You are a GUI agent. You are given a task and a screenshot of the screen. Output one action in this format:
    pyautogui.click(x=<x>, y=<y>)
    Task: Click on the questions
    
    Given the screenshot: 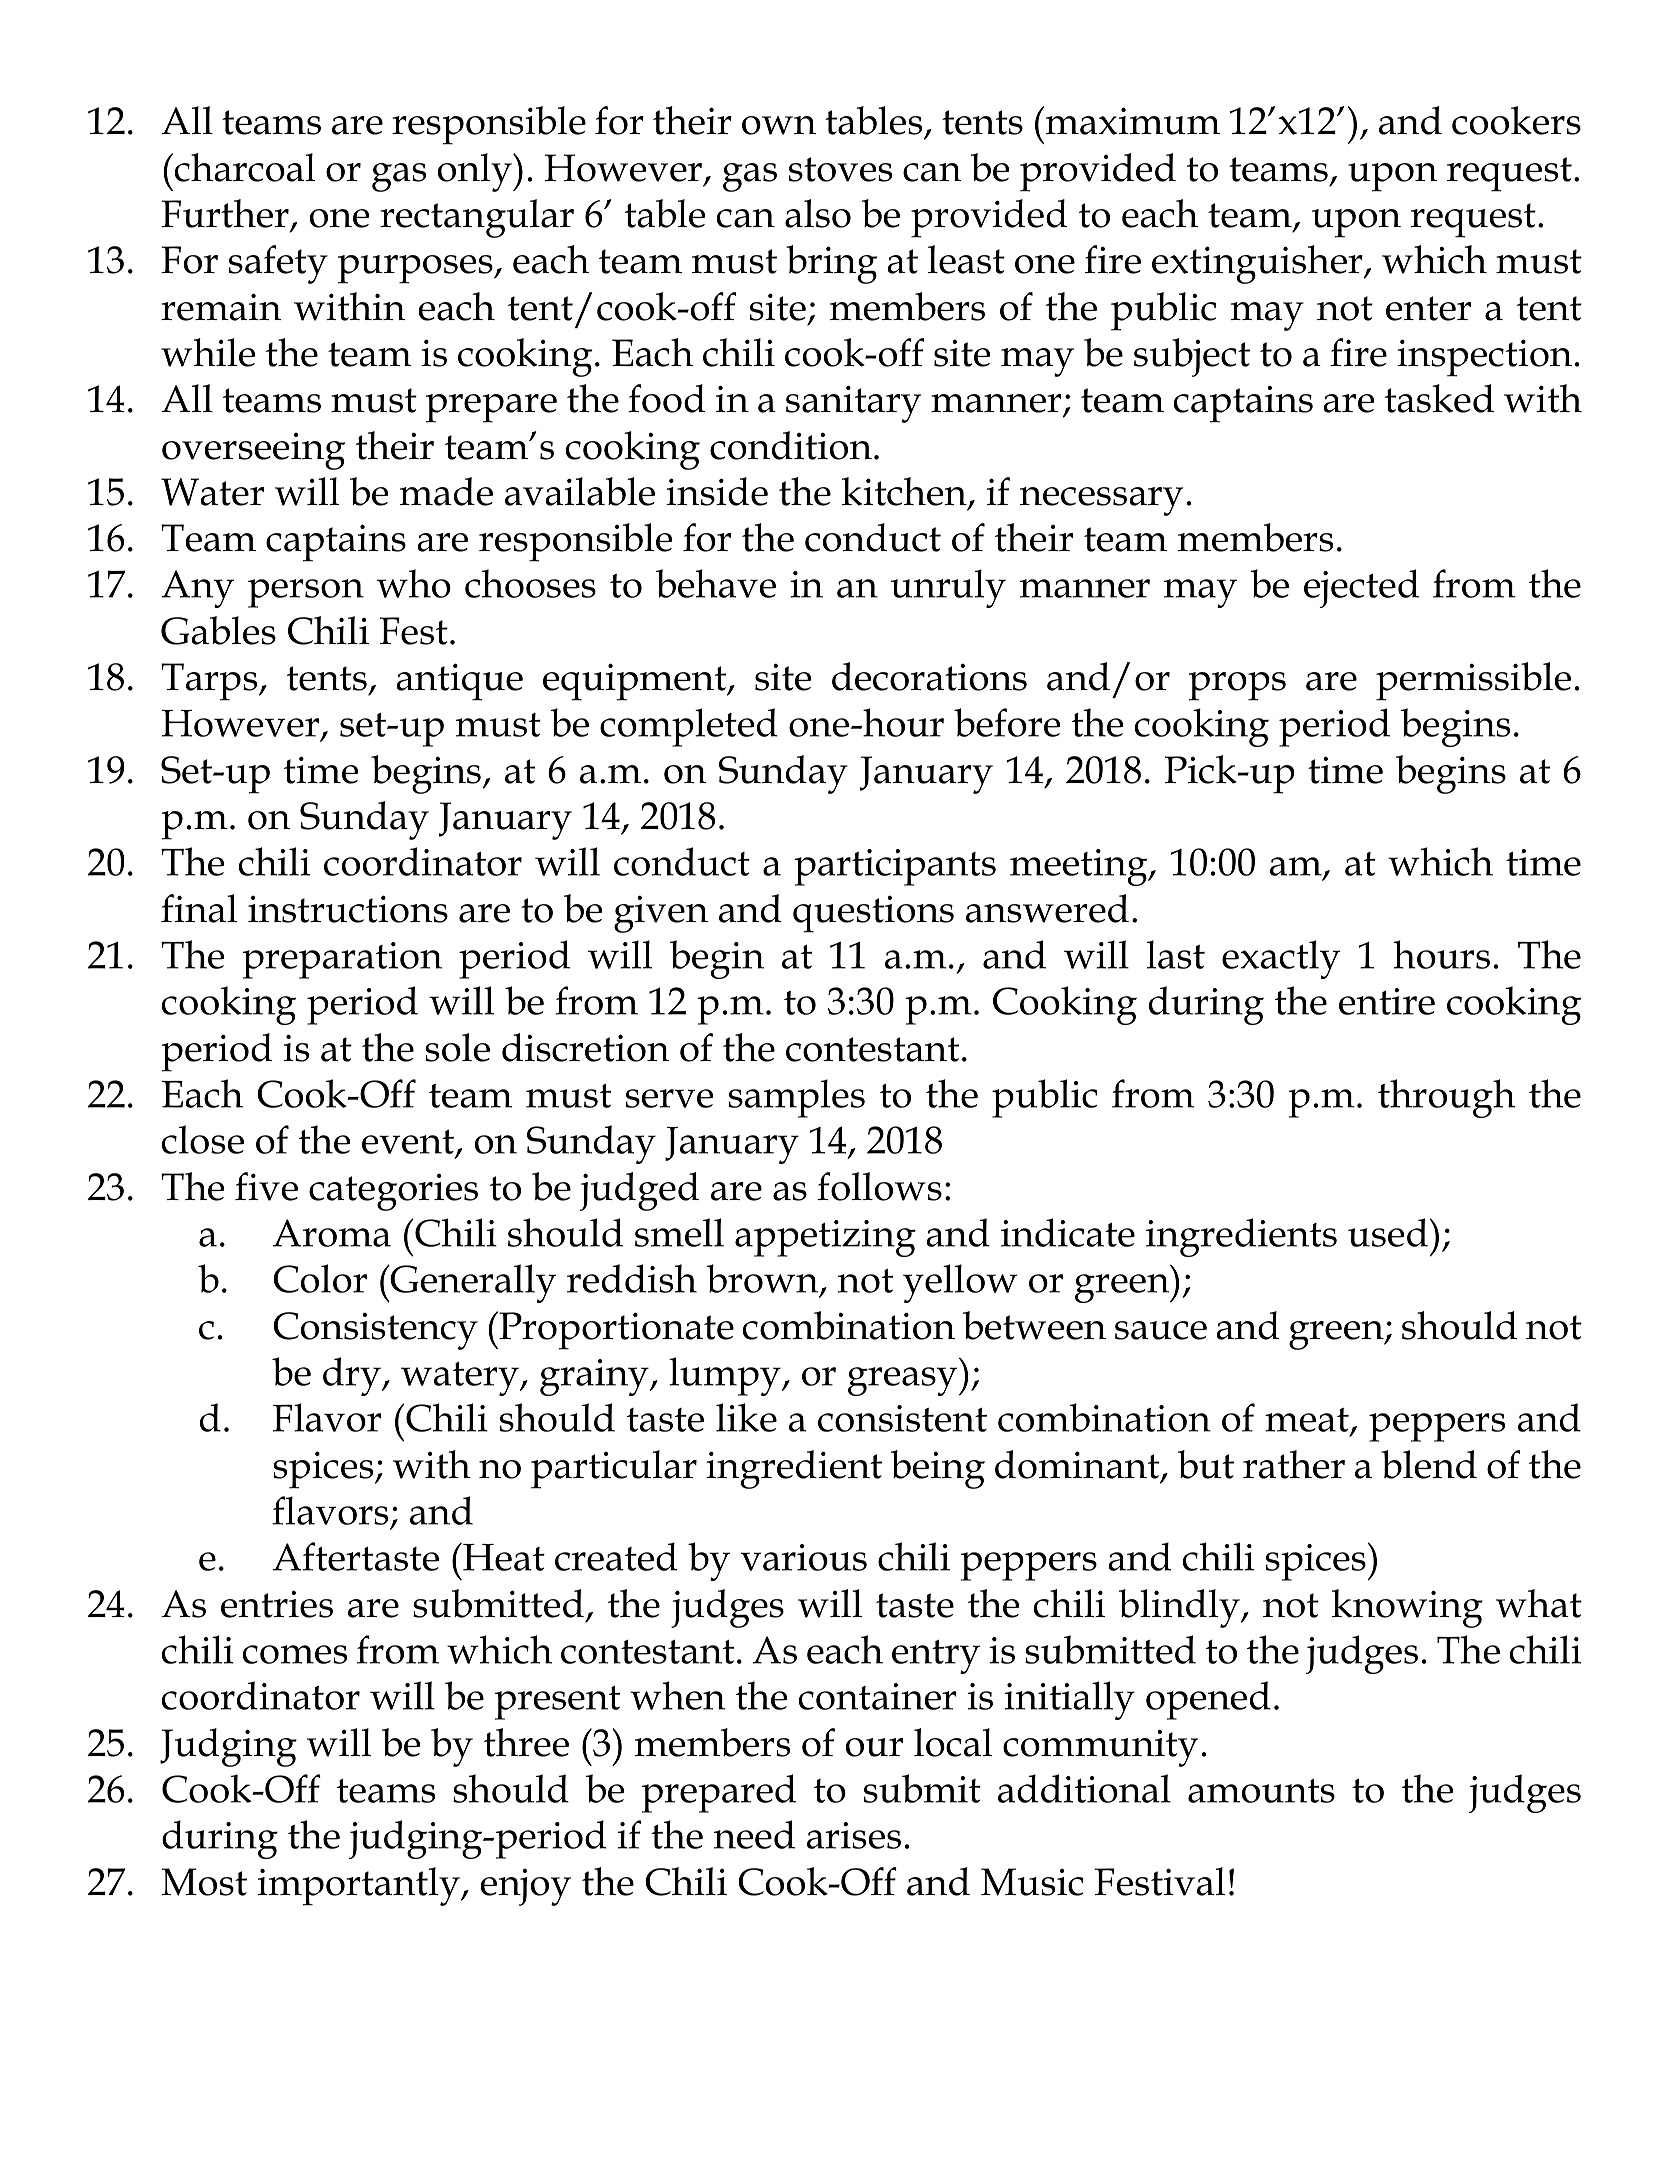 What is the action you would take?
    pyautogui.click(x=873, y=914)
